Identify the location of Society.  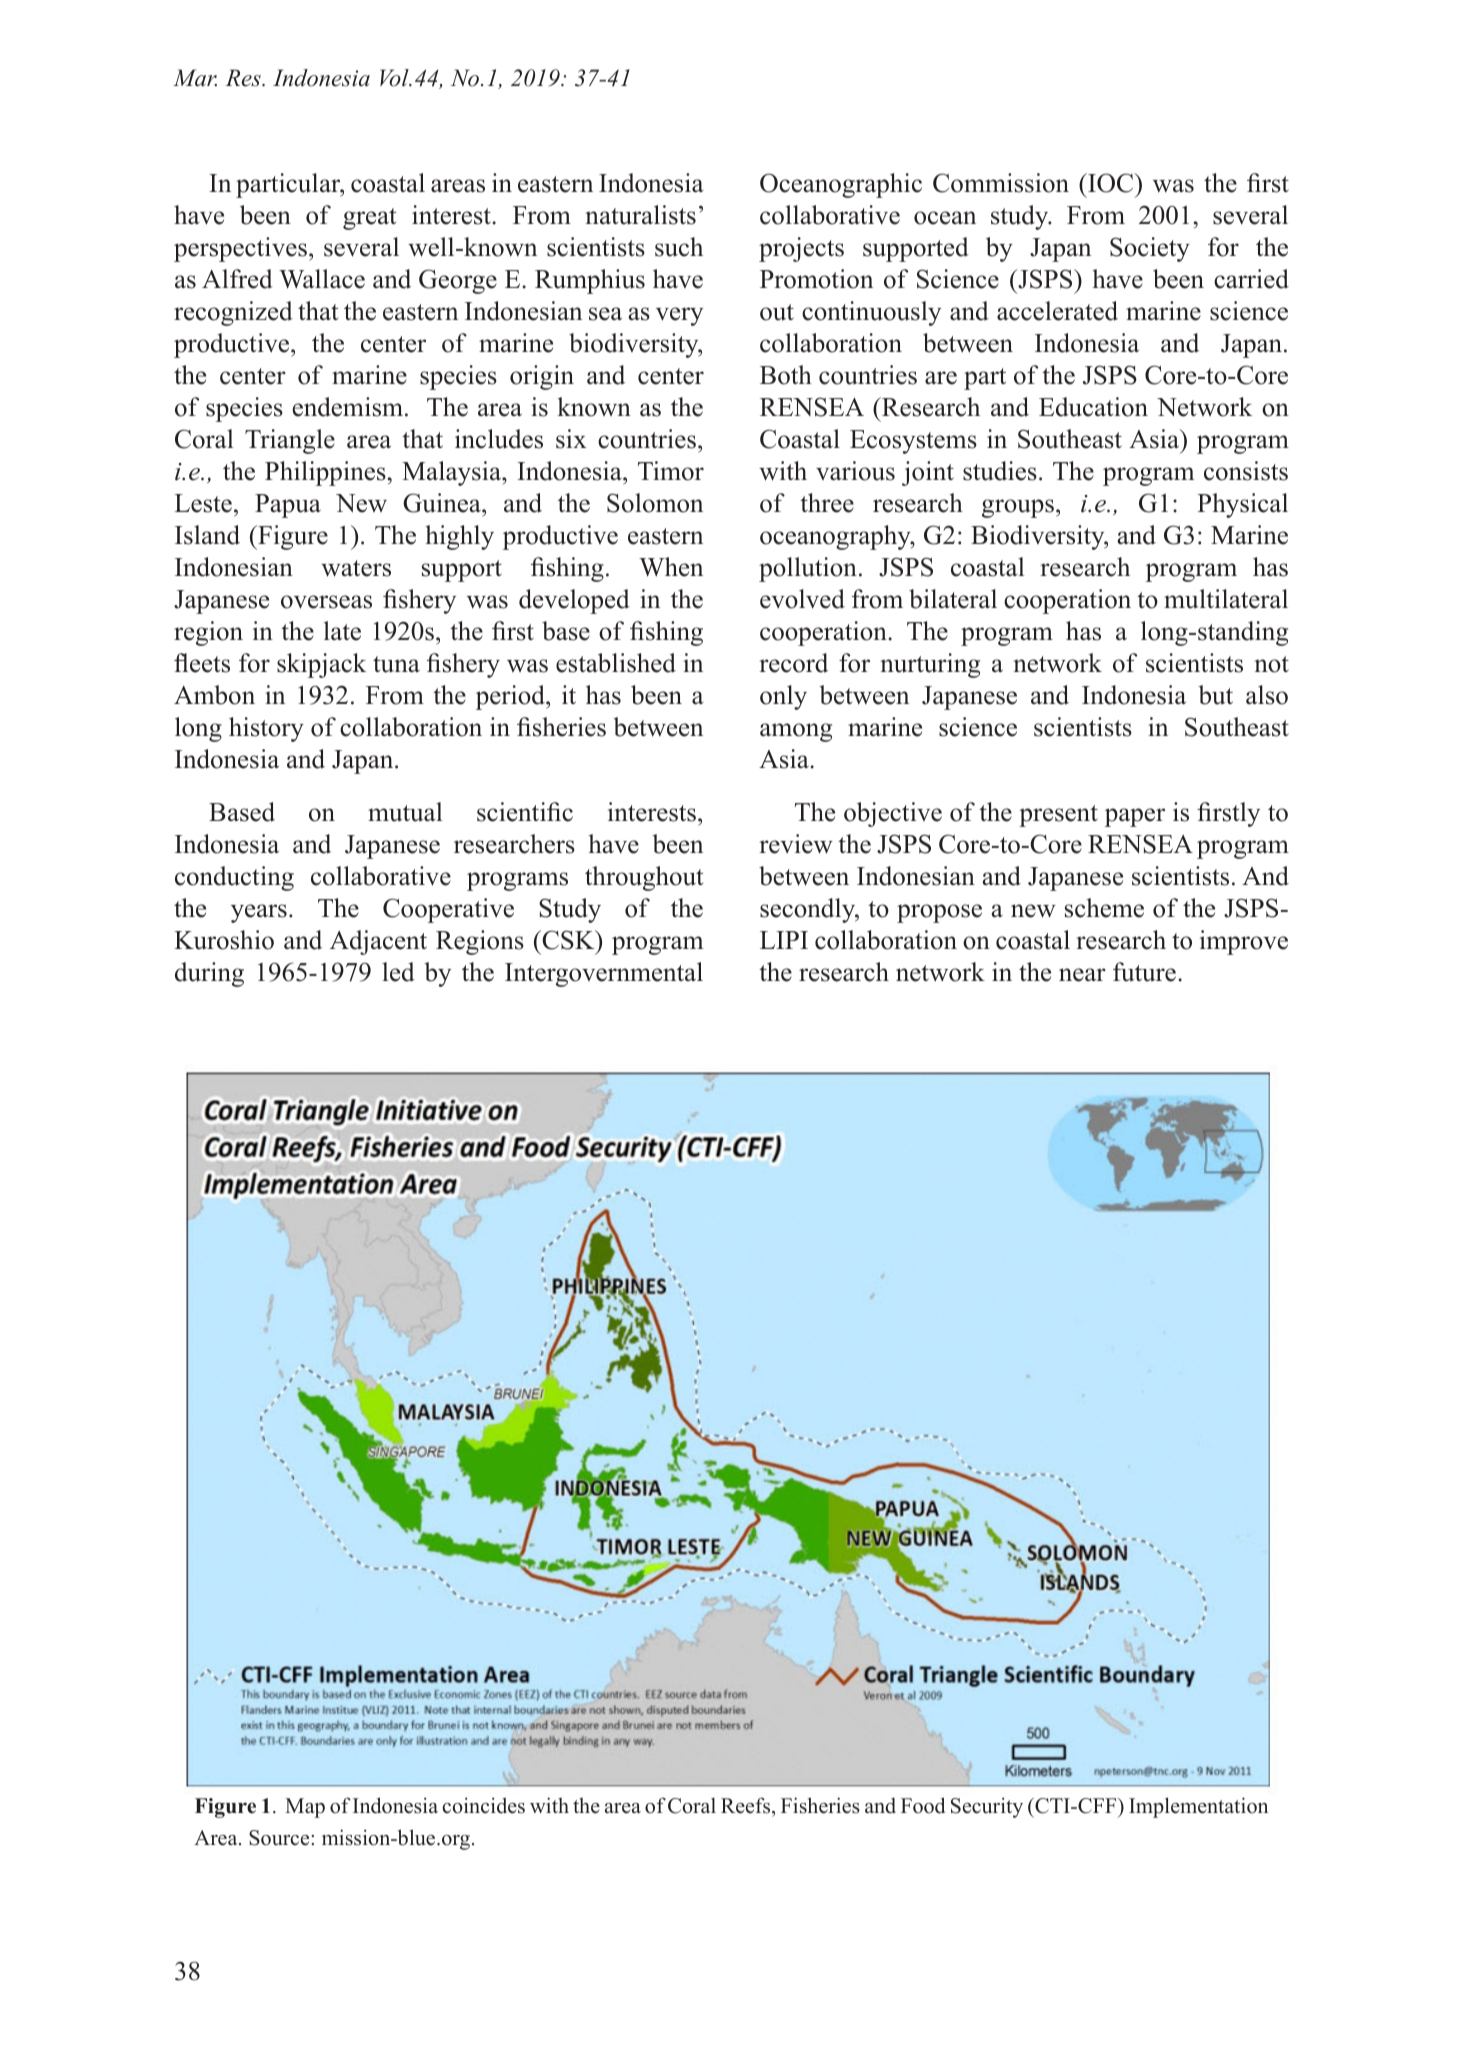
(1150, 249).
